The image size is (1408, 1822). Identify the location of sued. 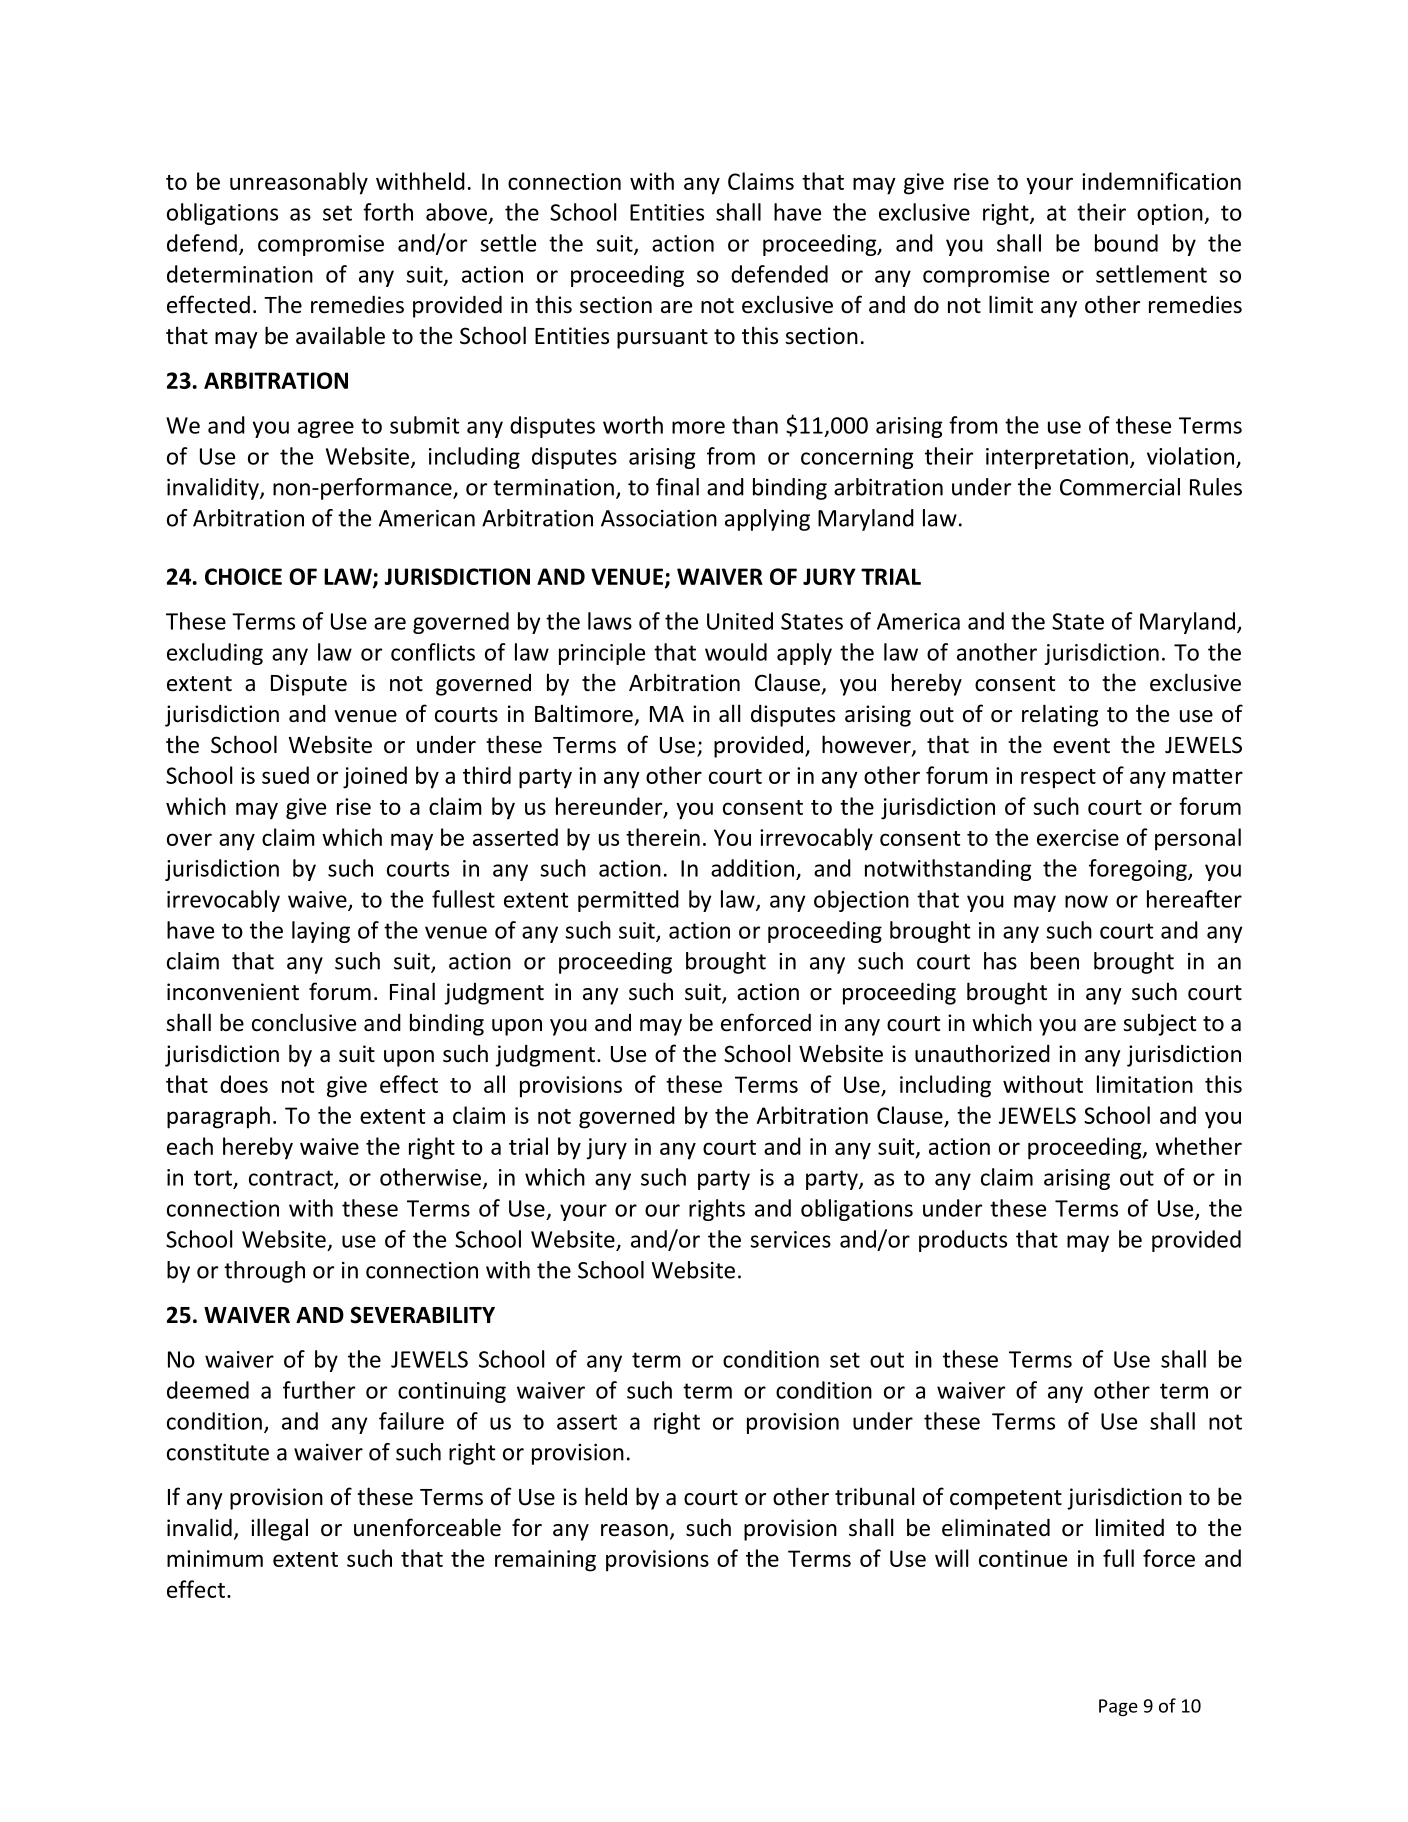
(285, 775).
